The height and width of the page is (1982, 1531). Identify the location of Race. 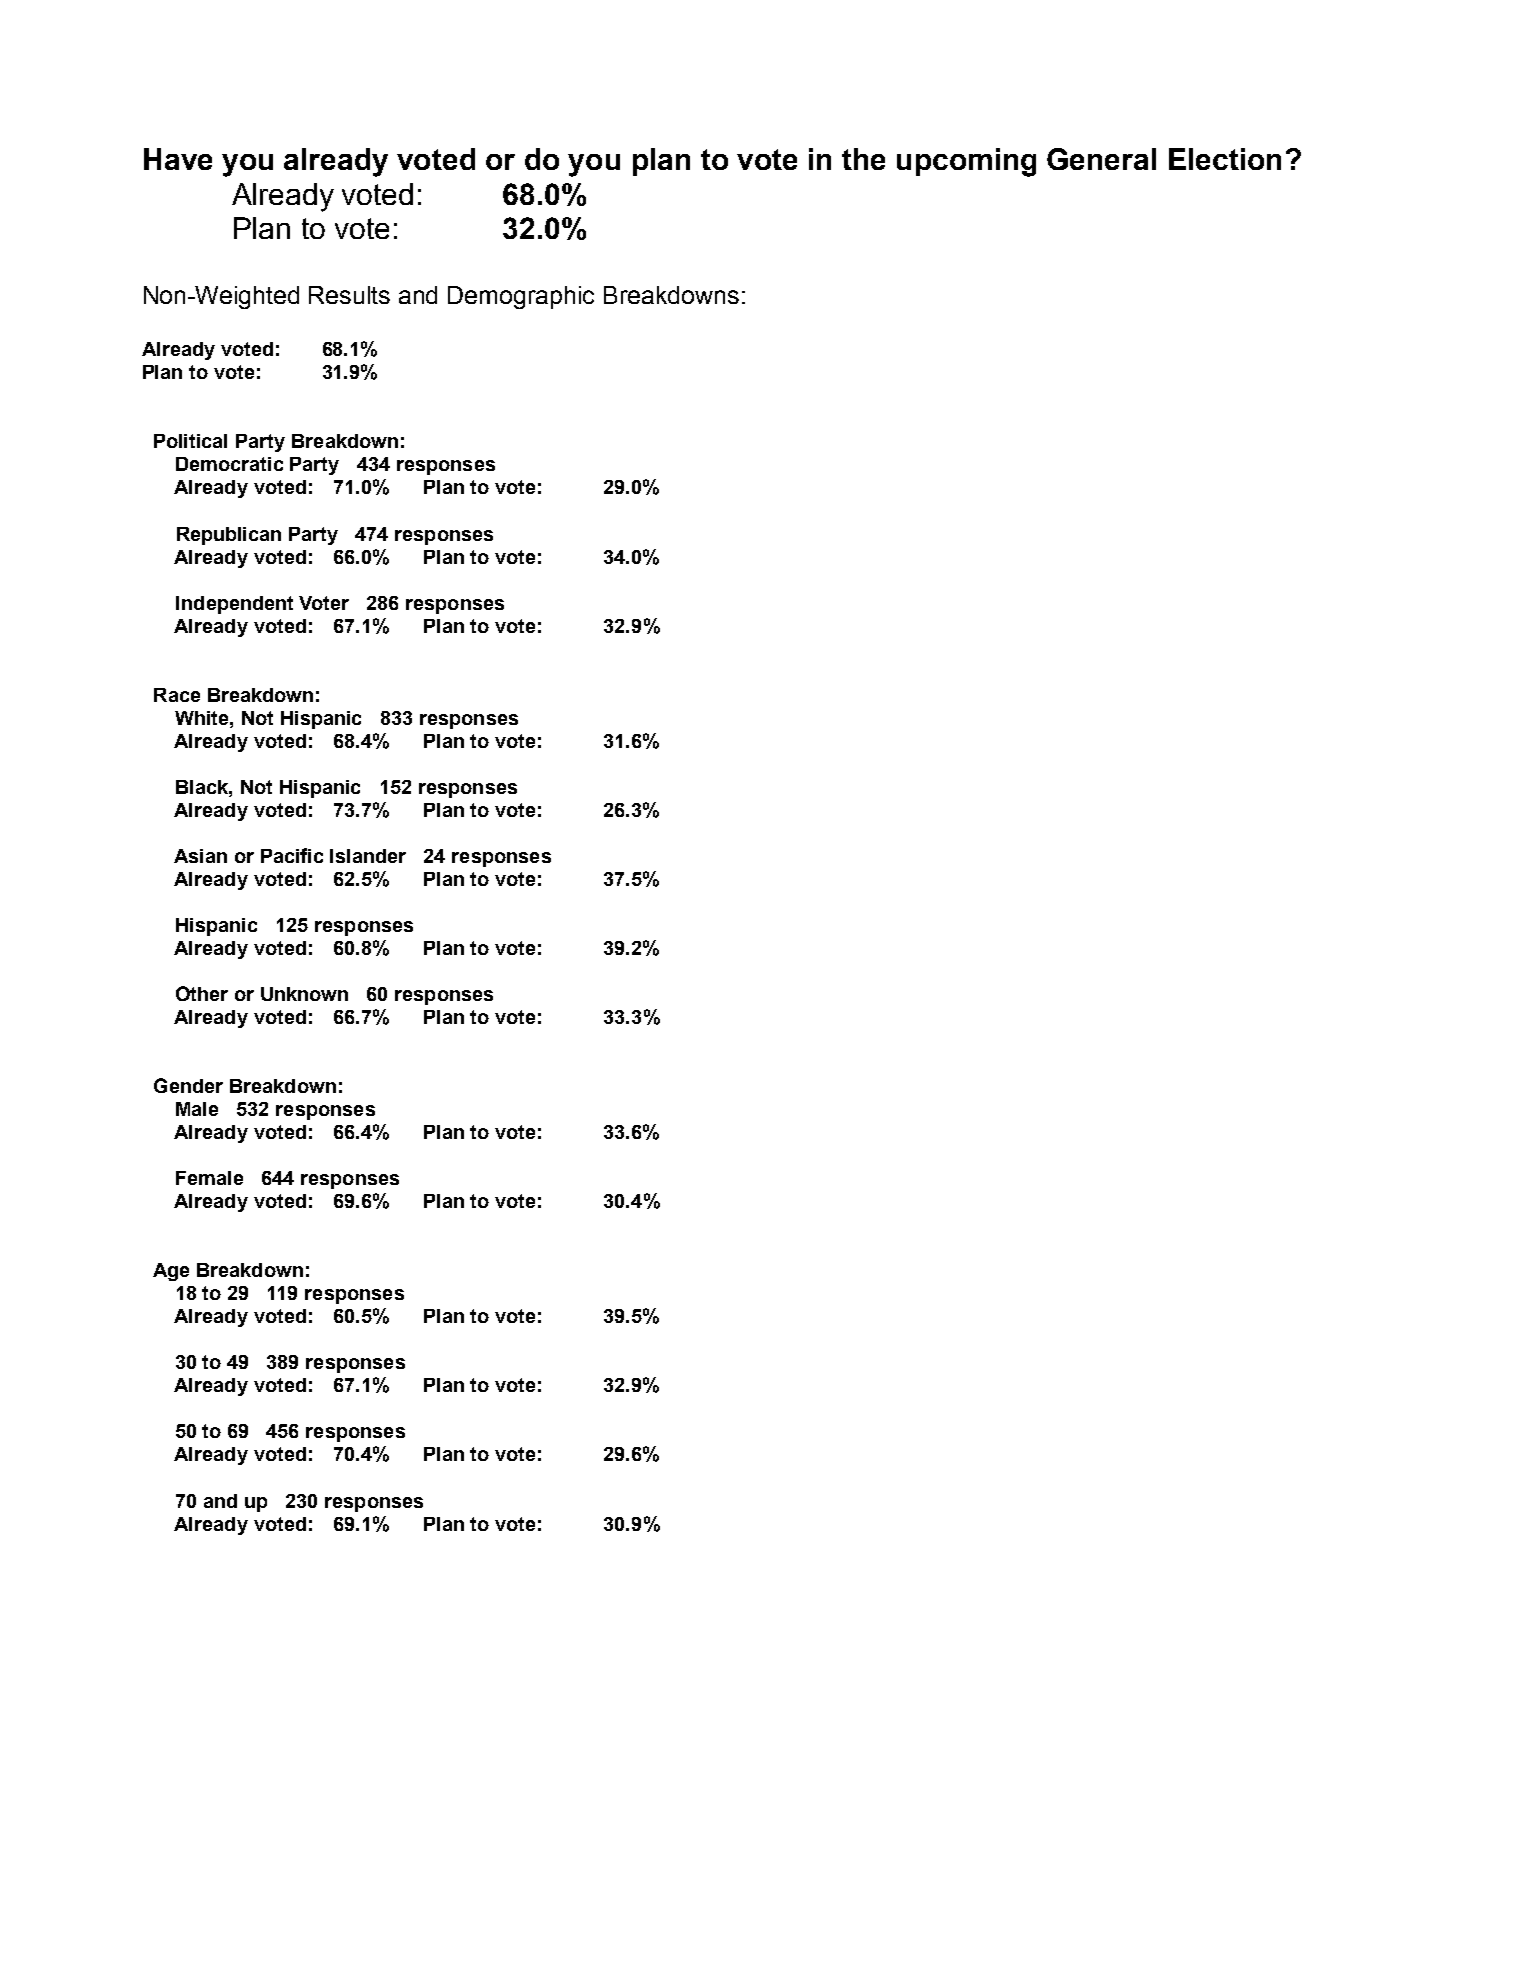
(177, 695).
